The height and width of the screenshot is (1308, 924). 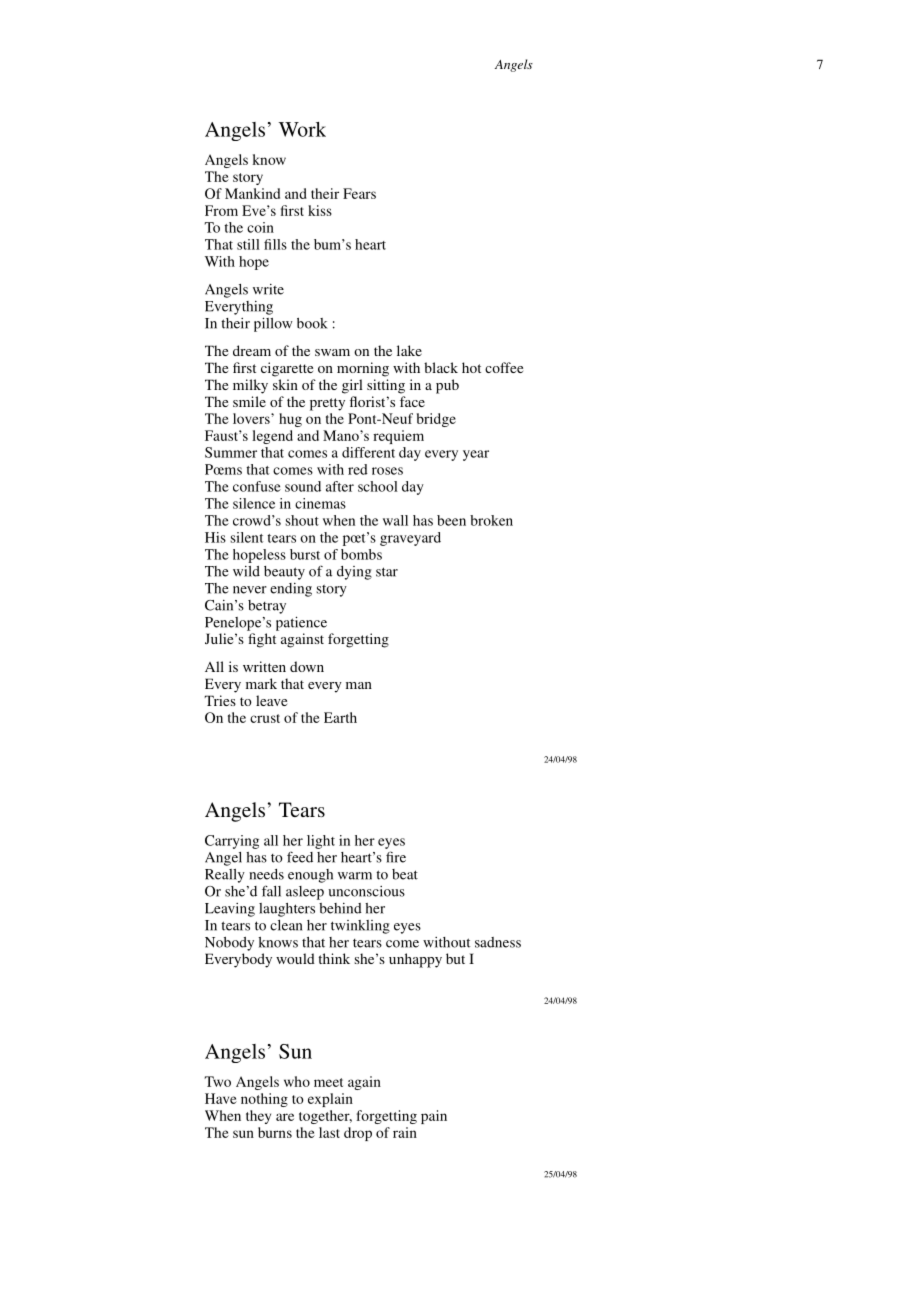 What do you see at coordinates (471, 367) in the screenshot?
I see `hot` at bounding box center [471, 367].
